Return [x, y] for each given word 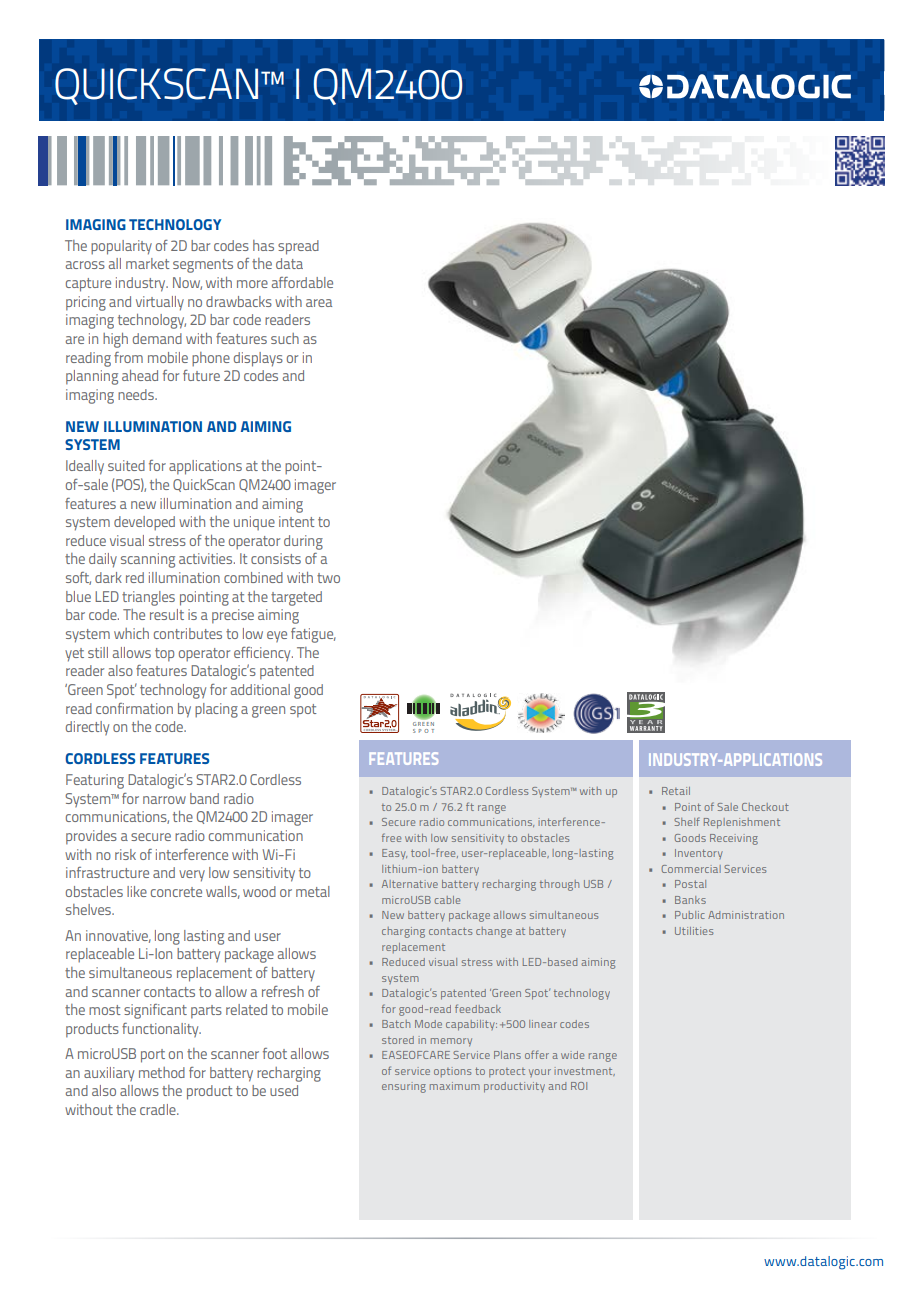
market [148, 263]
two [328, 578]
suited [126, 465]
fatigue [313, 635]
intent [297, 521]
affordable [302, 282]
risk [125, 854]
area [319, 303]
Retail [676, 791]
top [164, 655]
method [162, 1072]
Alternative [410, 884]
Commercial [691, 869]
